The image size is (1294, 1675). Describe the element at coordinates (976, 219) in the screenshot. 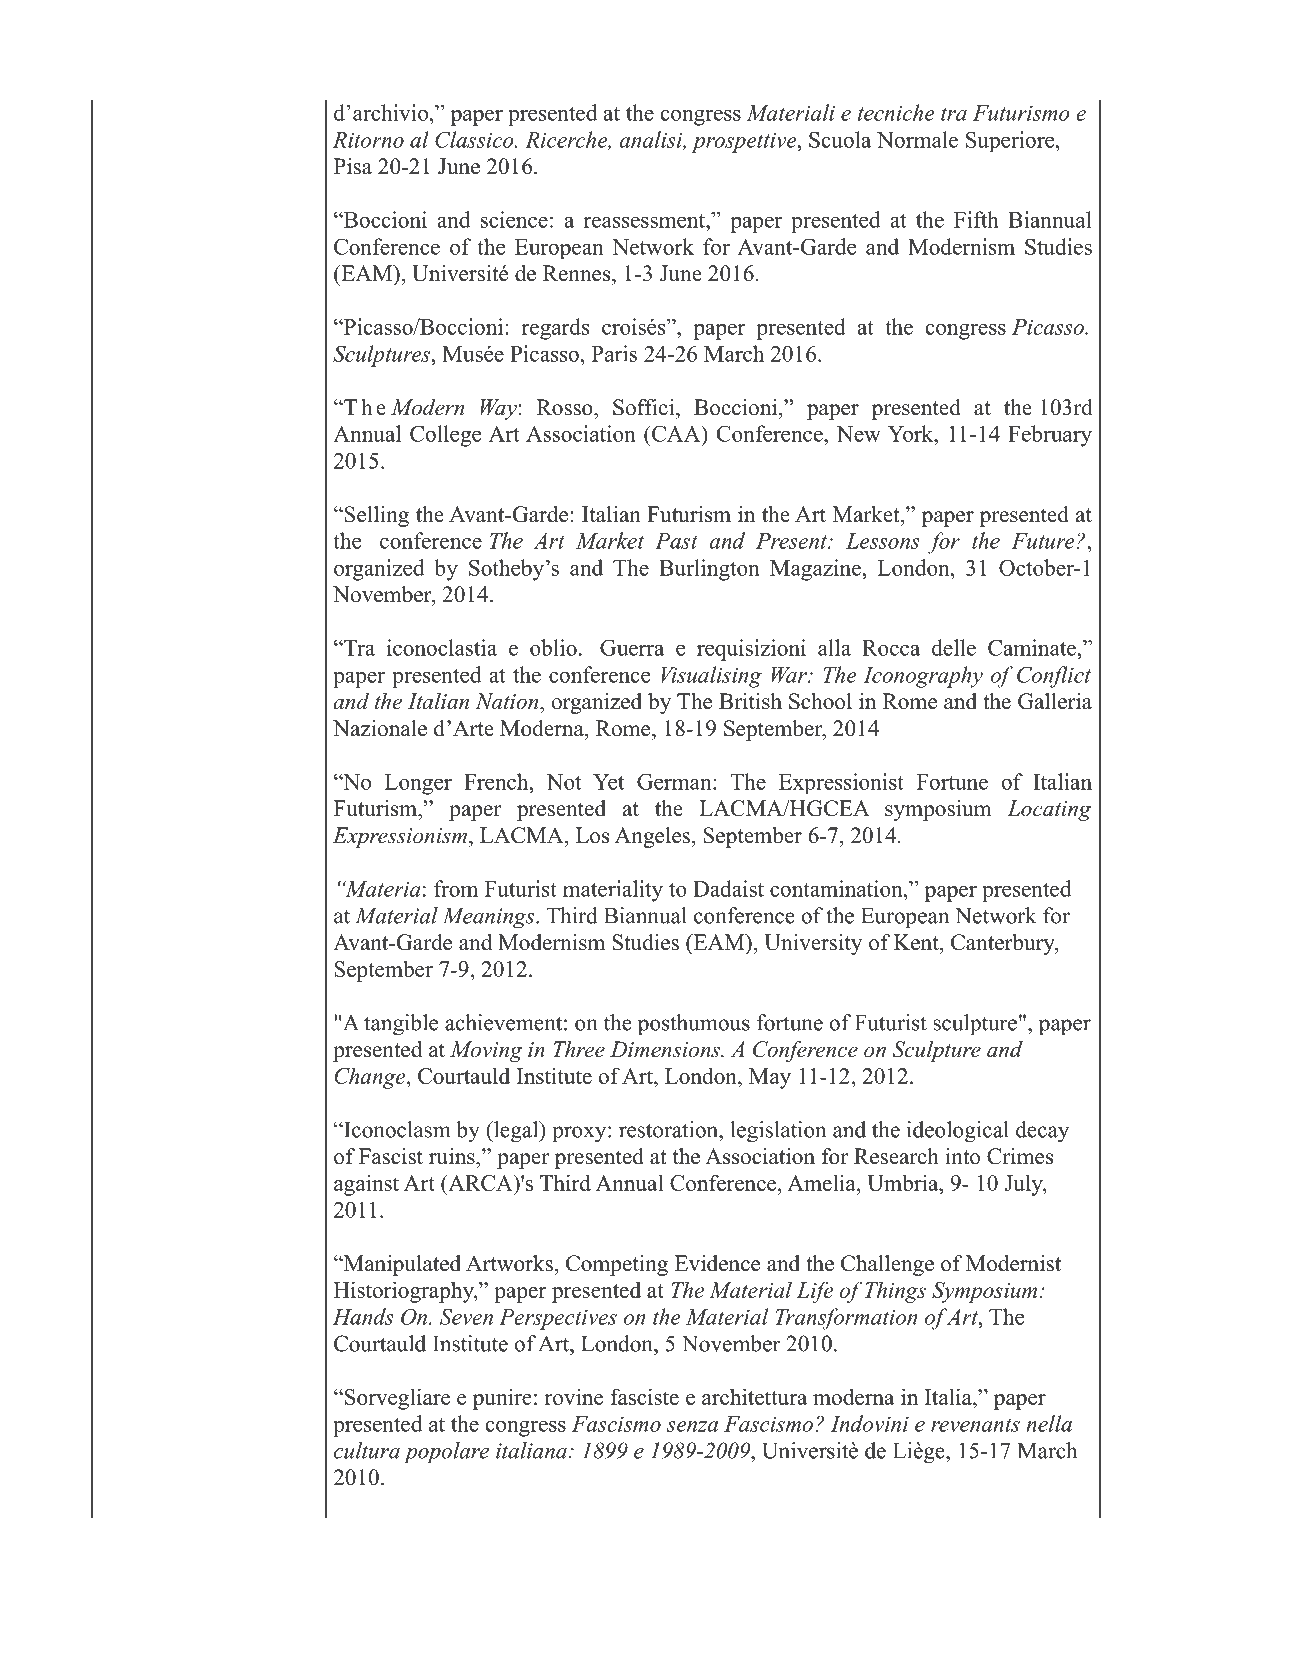

I see `Fifth` at that location.
